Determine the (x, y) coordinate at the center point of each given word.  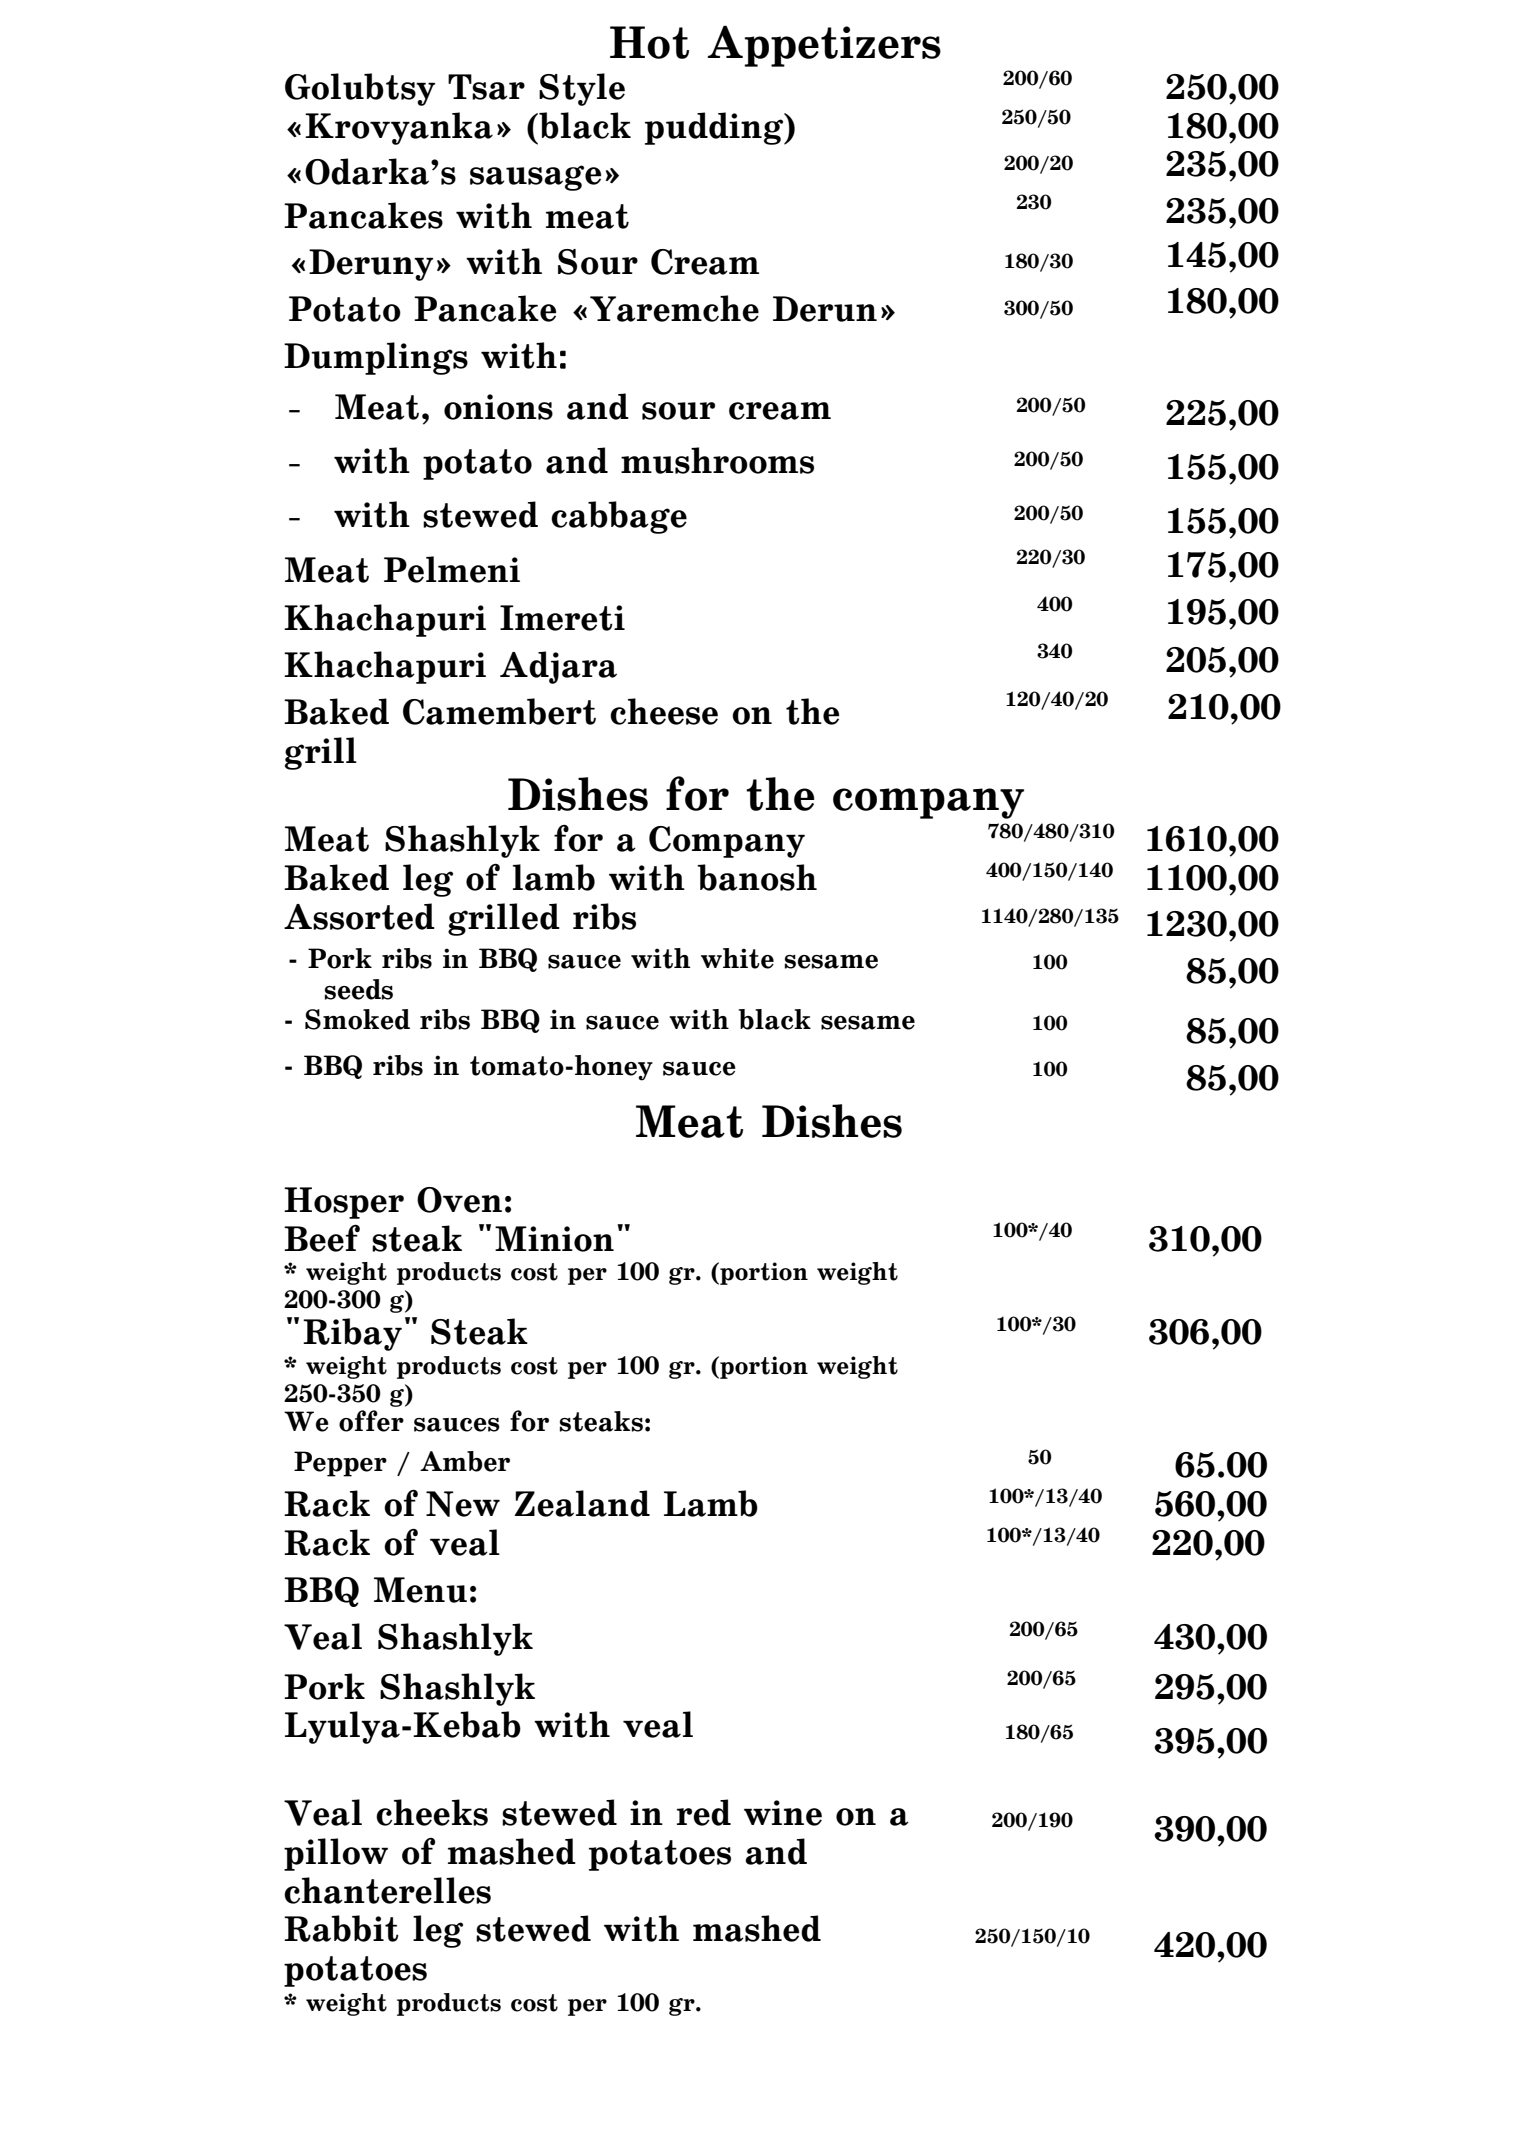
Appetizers (824, 46)
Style (582, 89)
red (704, 1812)
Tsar (486, 87)
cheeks (432, 1812)
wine (783, 1813)
